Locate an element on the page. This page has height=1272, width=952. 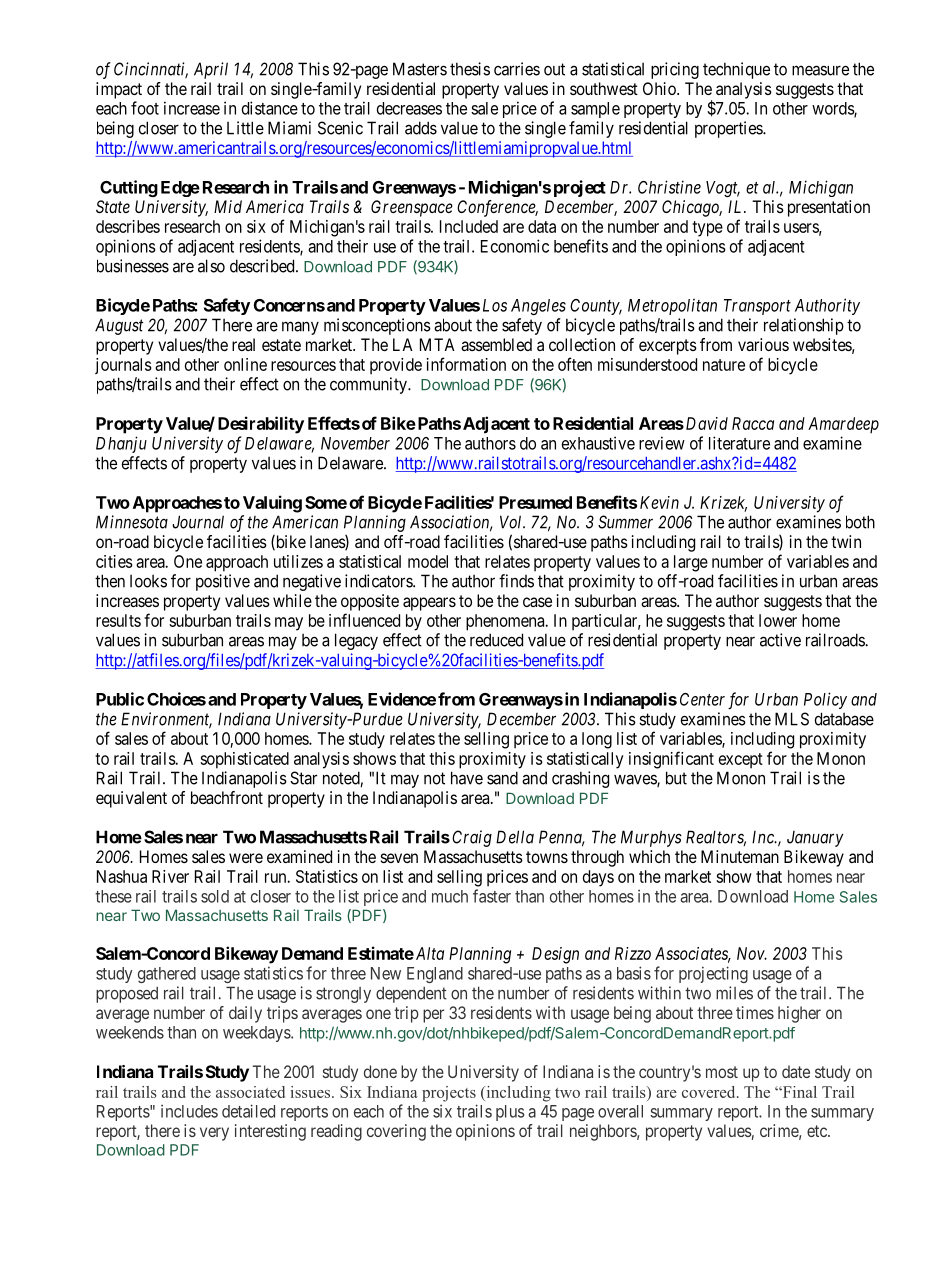
phenomena is located at coordinates (506, 622).
